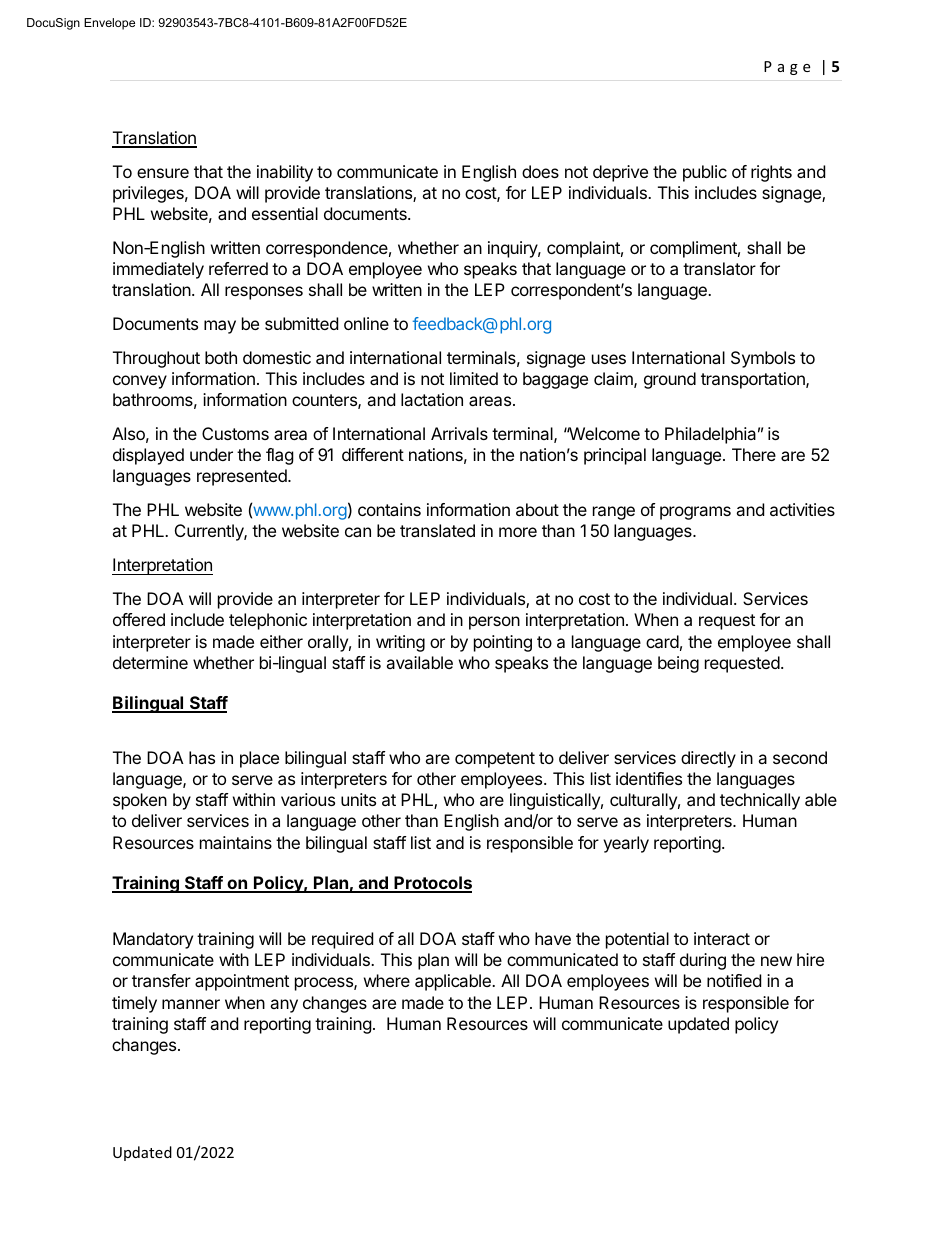 The width and height of the image is (952, 1233). Describe the element at coordinates (540, 171) in the image. I see `does` at that location.
